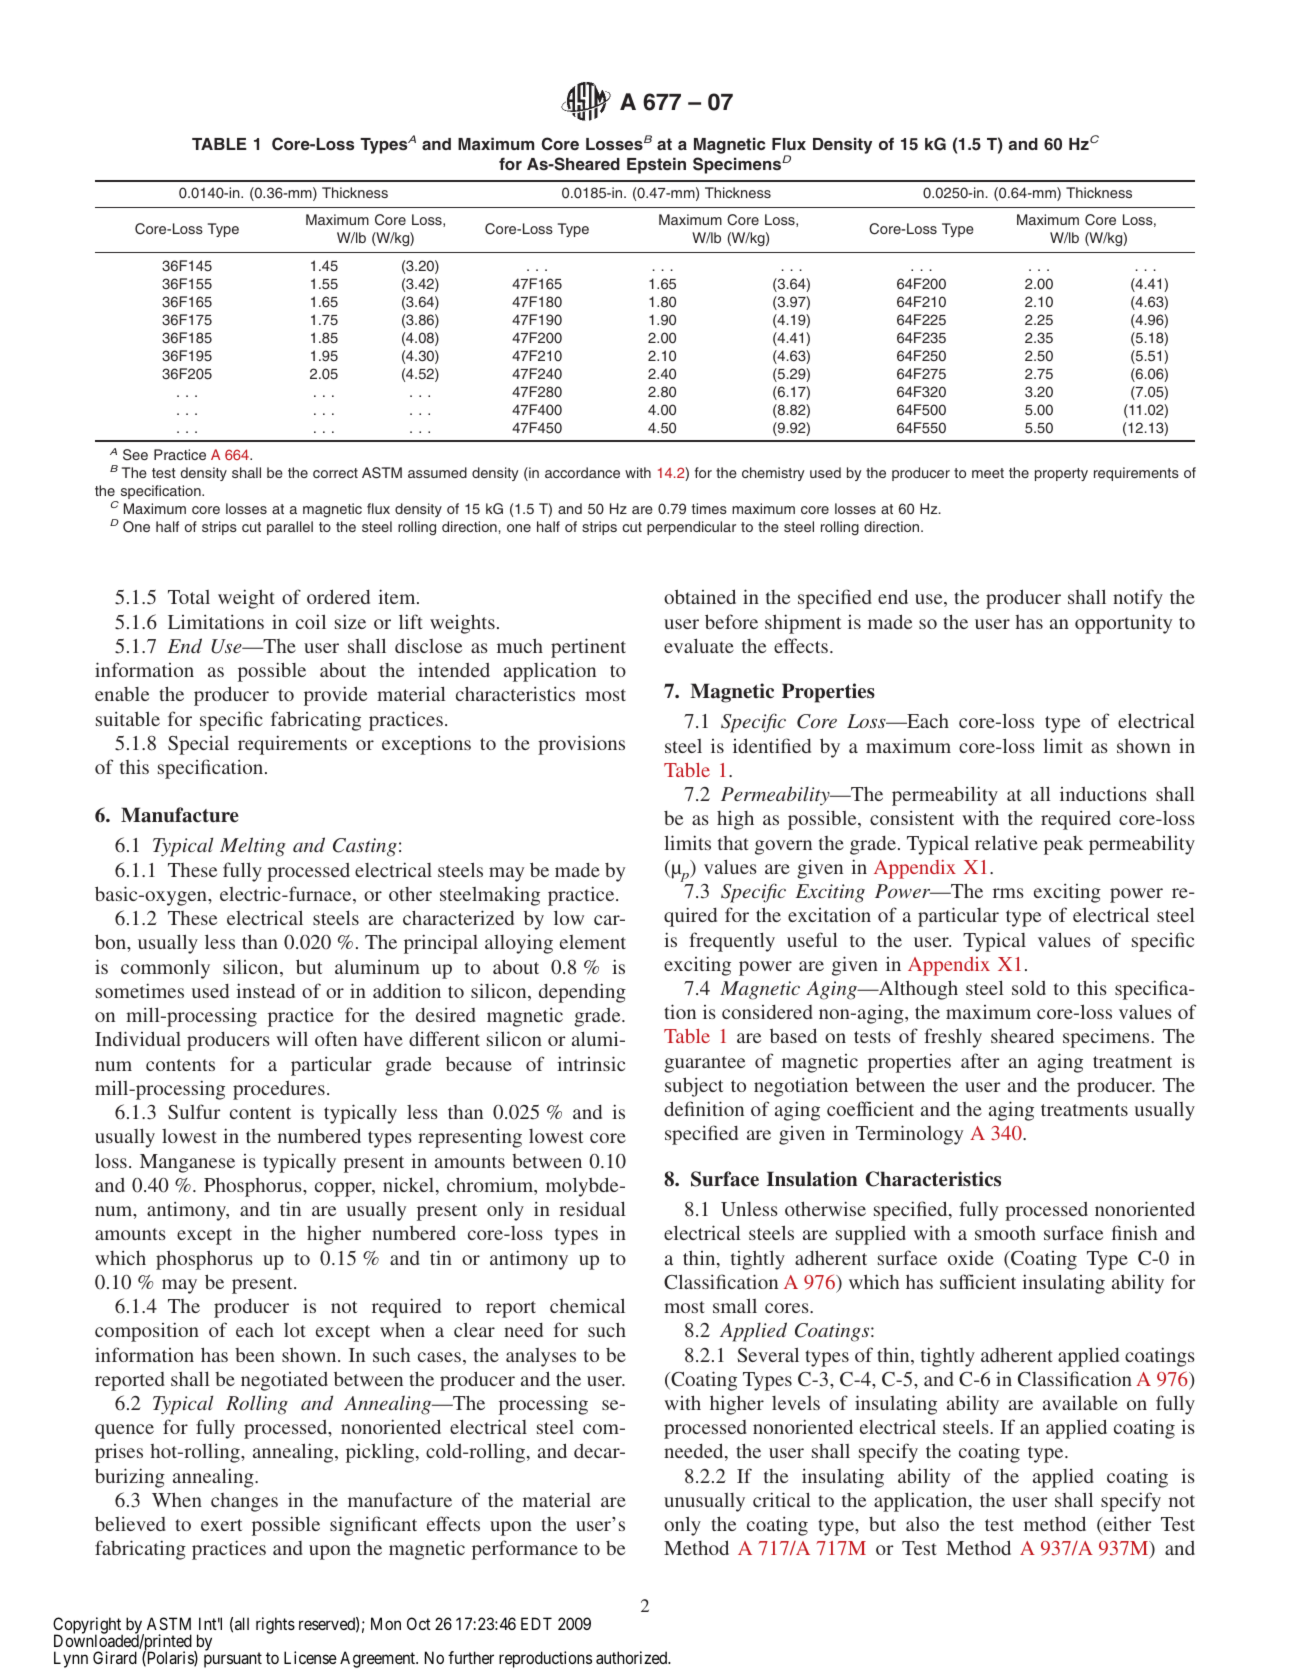  Describe the element at coordinates (135, 455) in the screenshot. I see `See` at that location.
